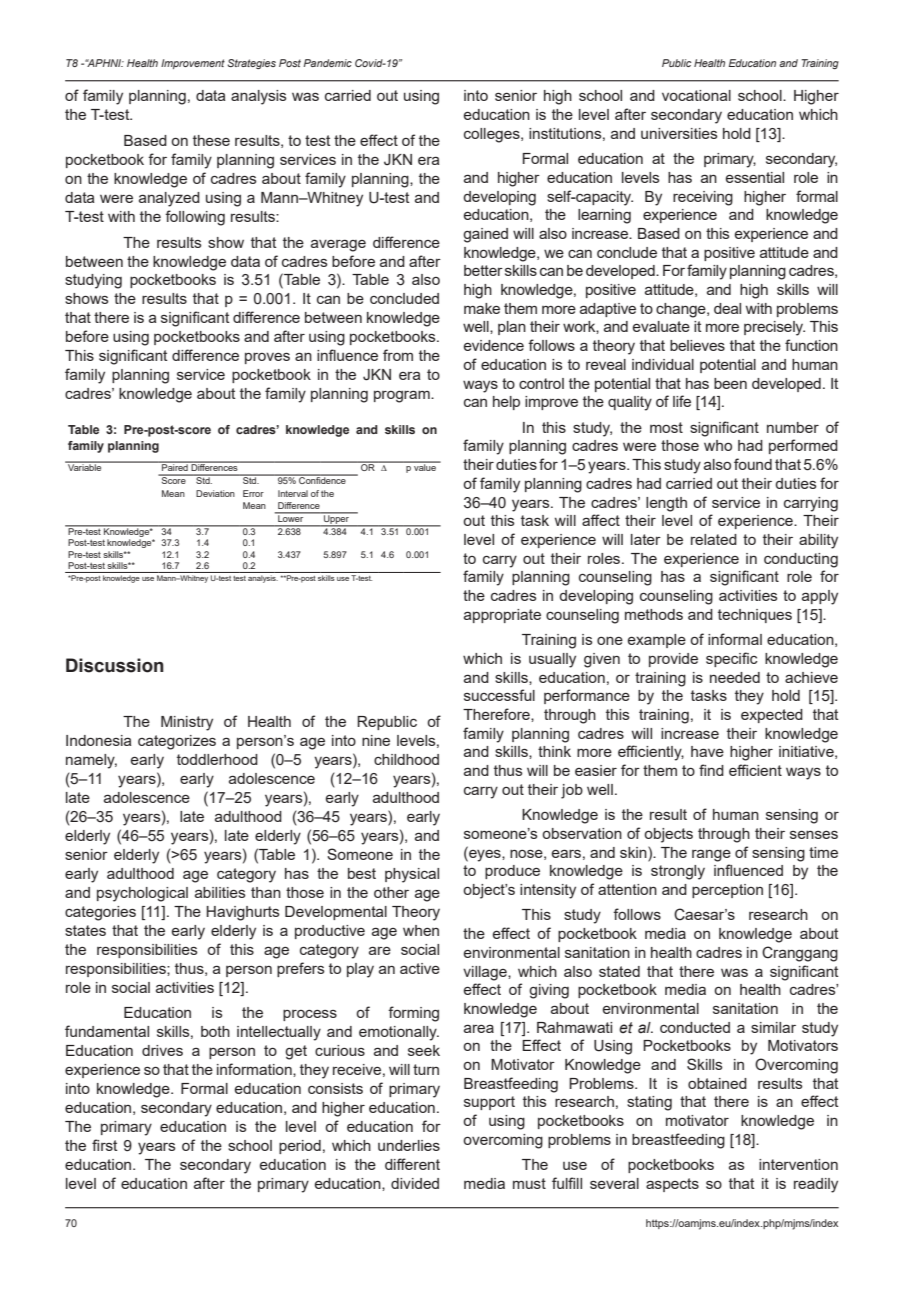 This screenshot has width=924, height=1307. What do you see at coordinates (267, 358) in the screenshot?
I see `proves` at bounding box center [267, 358].
